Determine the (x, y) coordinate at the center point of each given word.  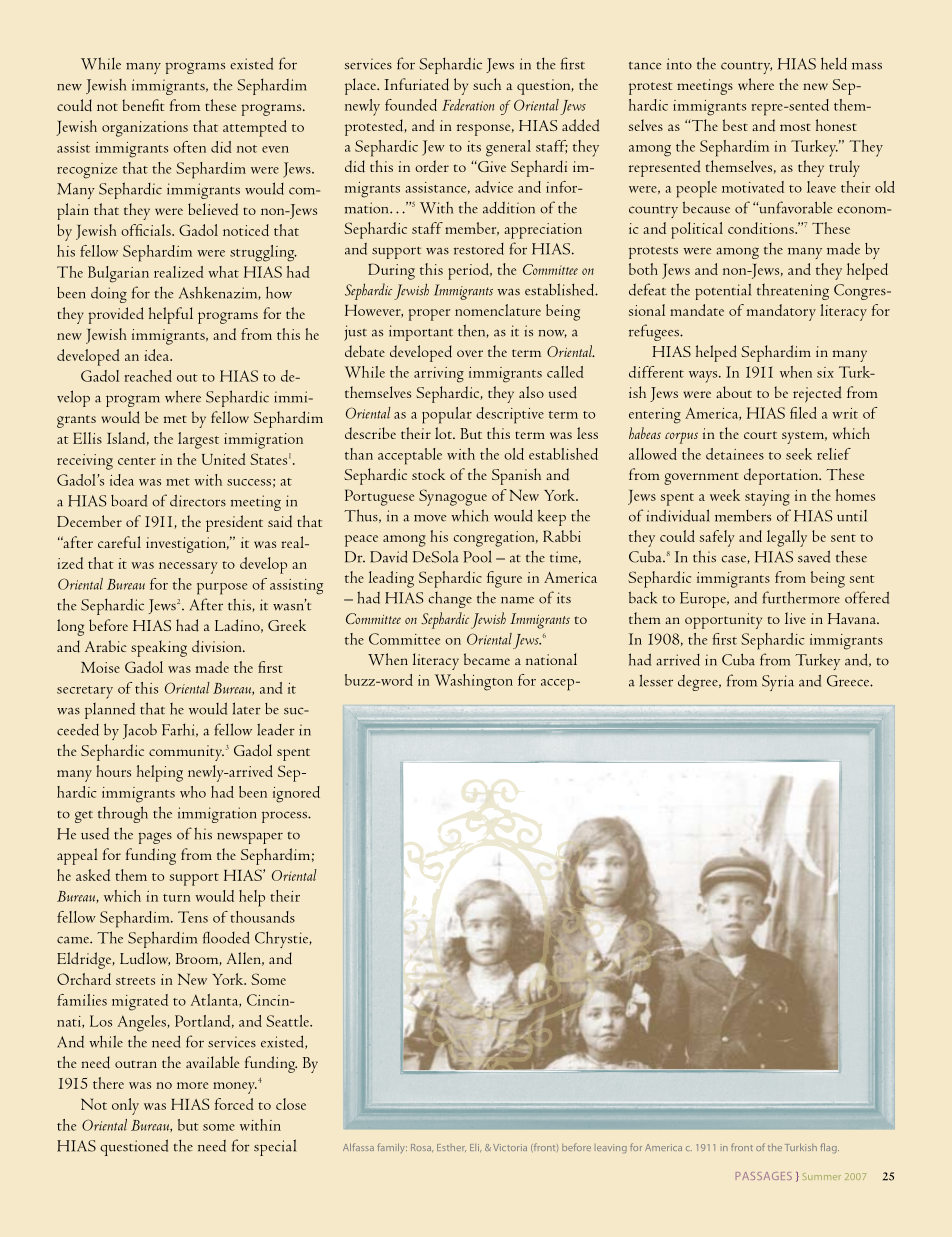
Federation (468, 105)
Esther (451, 1148)
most (795, 127)
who (193, 792)
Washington (474, 682)
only (125, 1106)
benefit (143, 105)
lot (444, 433)
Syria (778, 683)
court (760, 435)
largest (198, 440)
